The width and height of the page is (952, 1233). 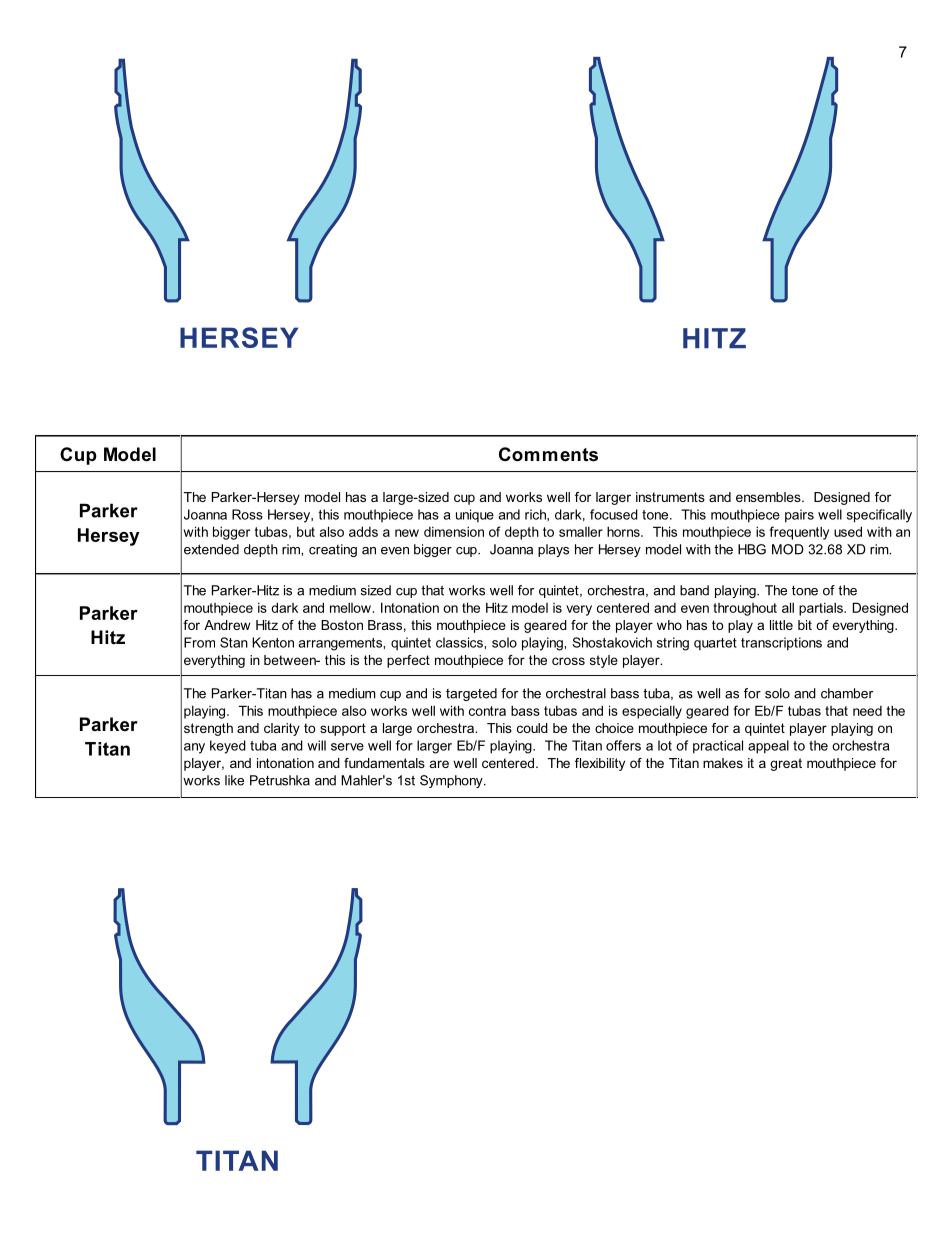 I want to click on clarity, so click(x=282, y=729).
